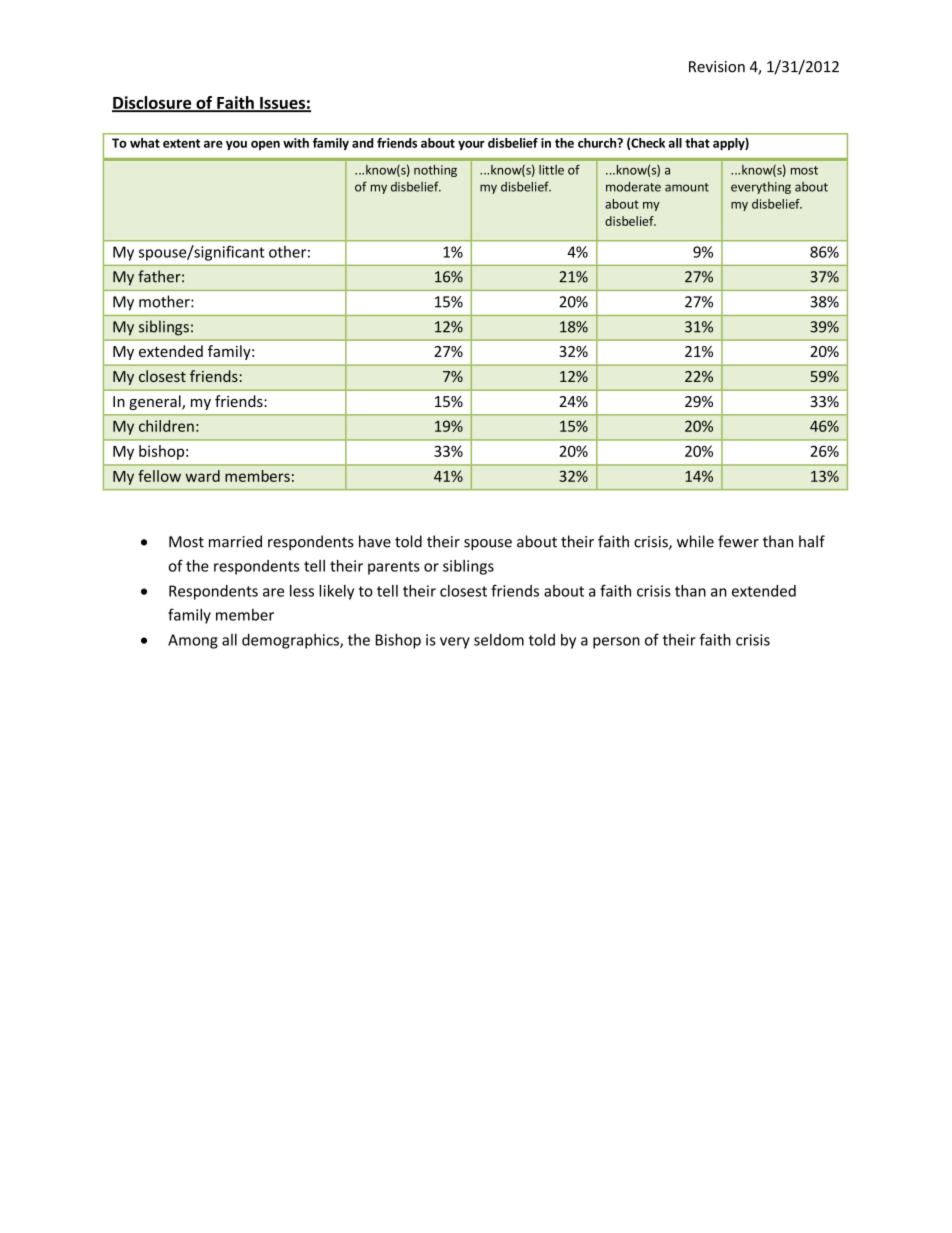  I want to click on open, so click(265, 145).
